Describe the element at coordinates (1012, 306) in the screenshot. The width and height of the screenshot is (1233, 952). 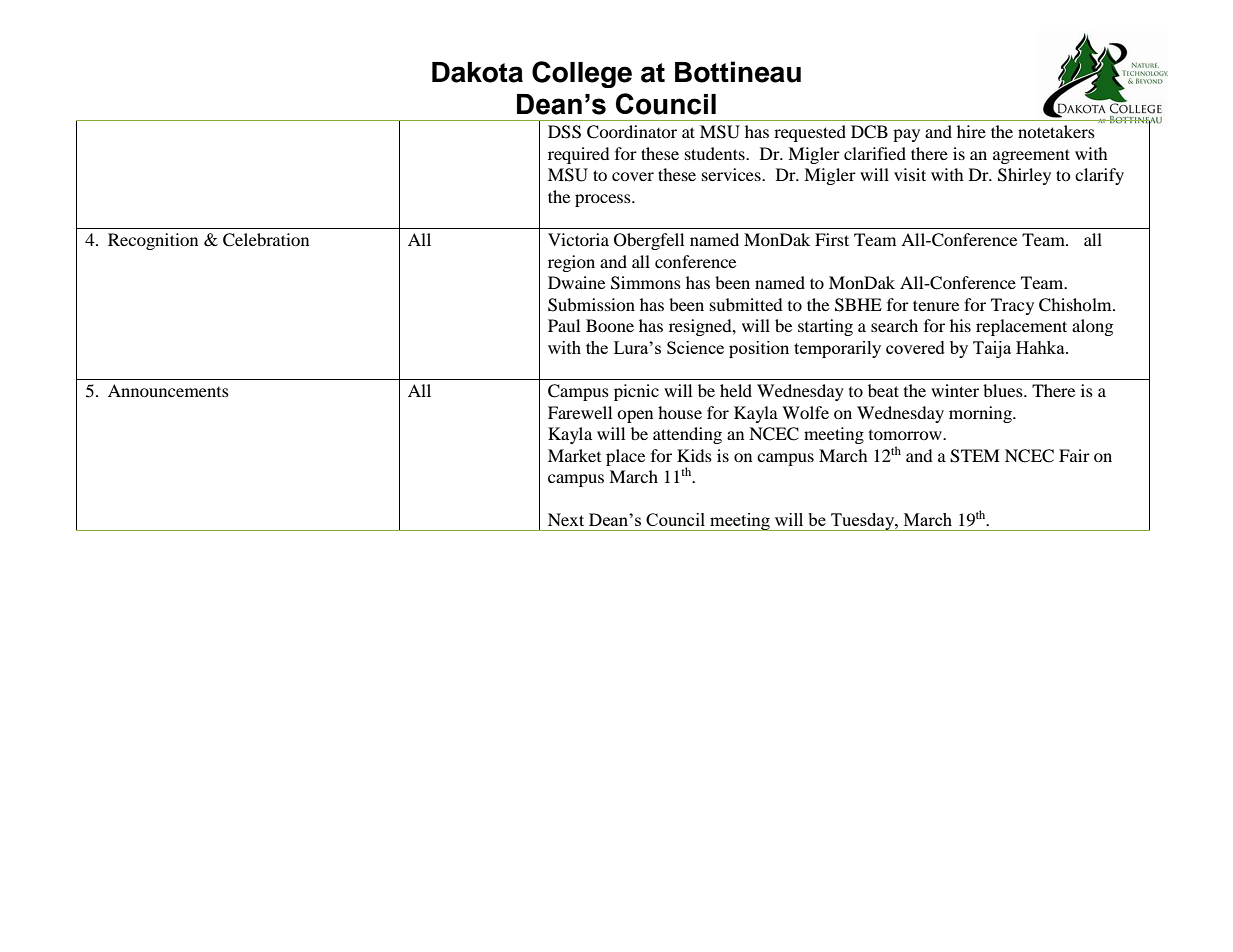
I see `Tracy` at that location.
